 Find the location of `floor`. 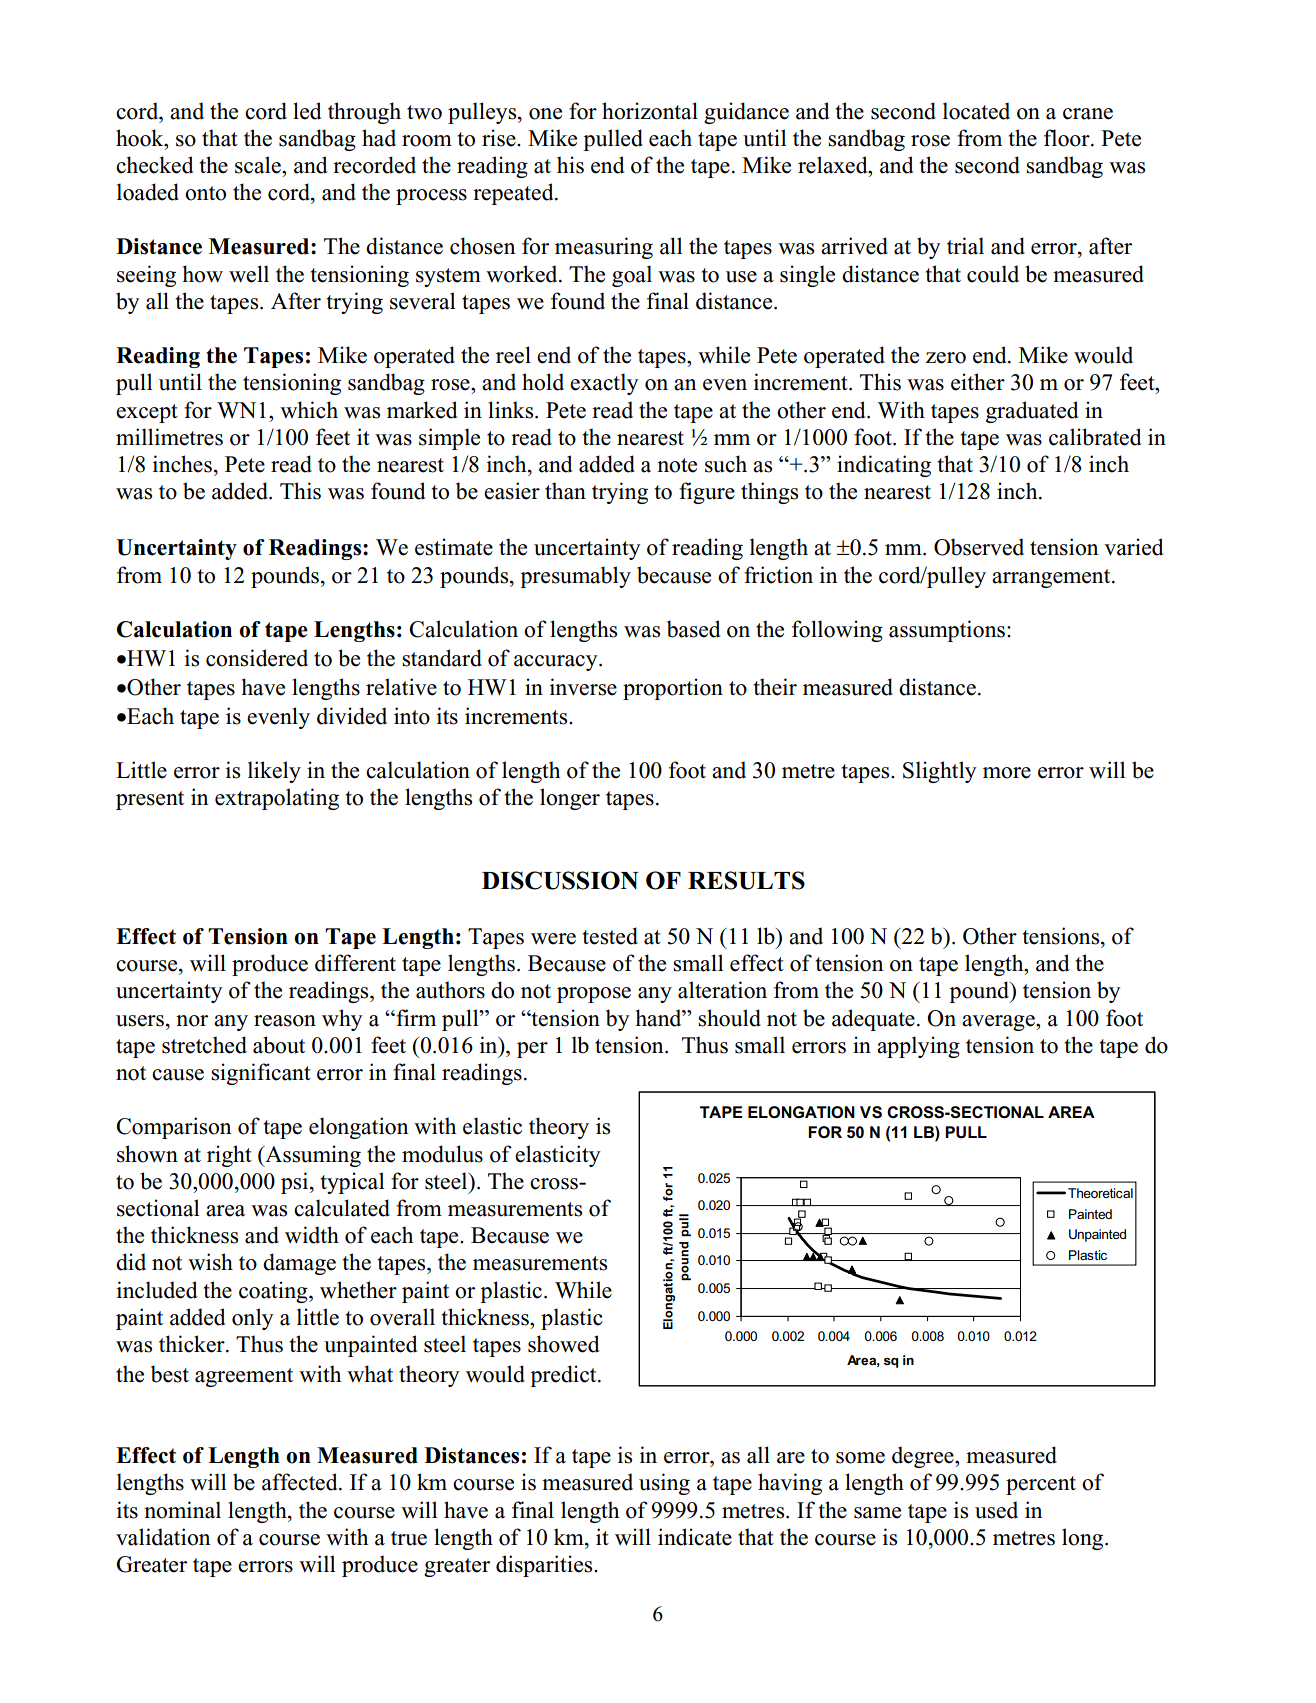

floor is located at coordinates (1068, 138).
